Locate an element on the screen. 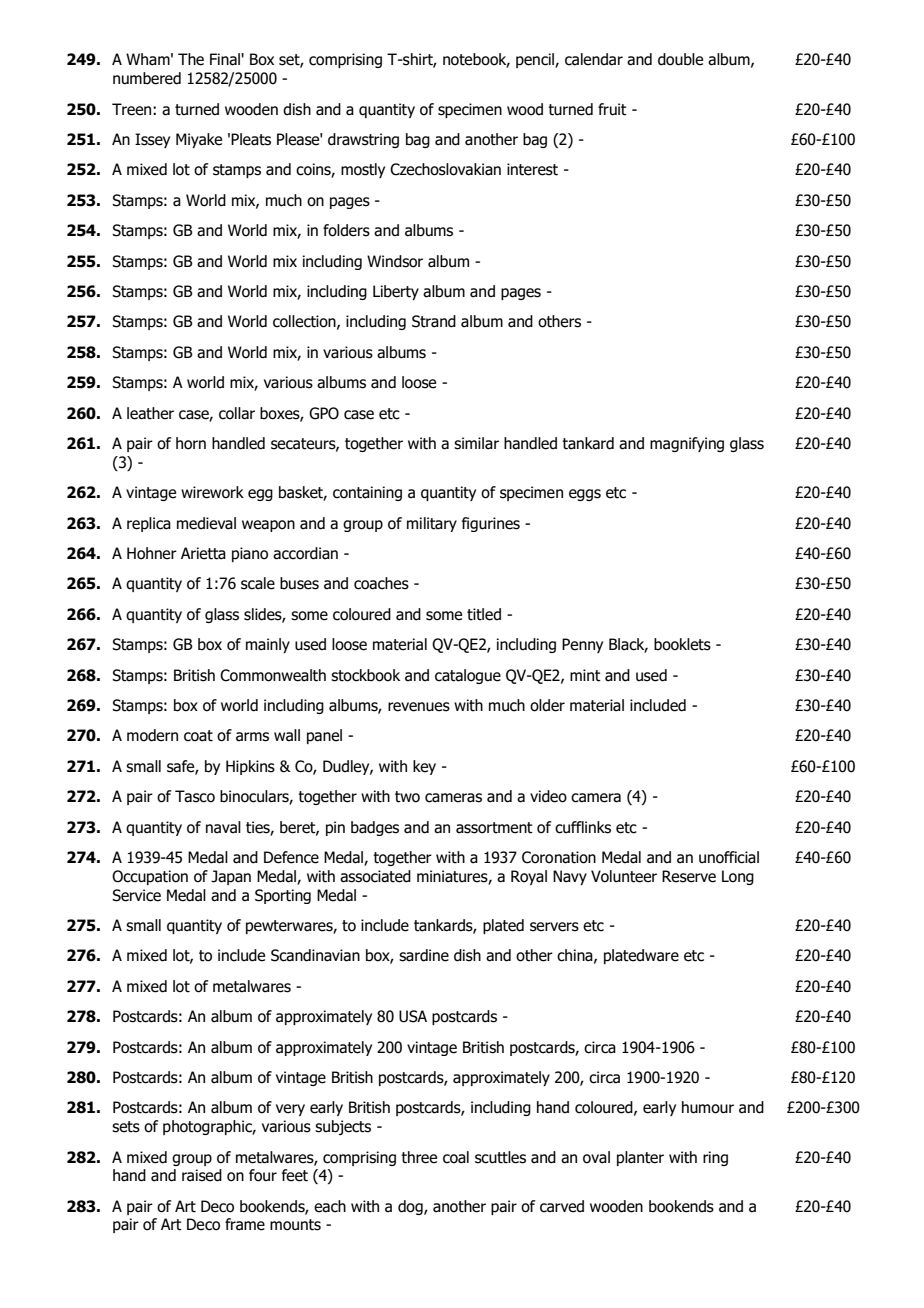  three is located at coordinates (419, 1157).
